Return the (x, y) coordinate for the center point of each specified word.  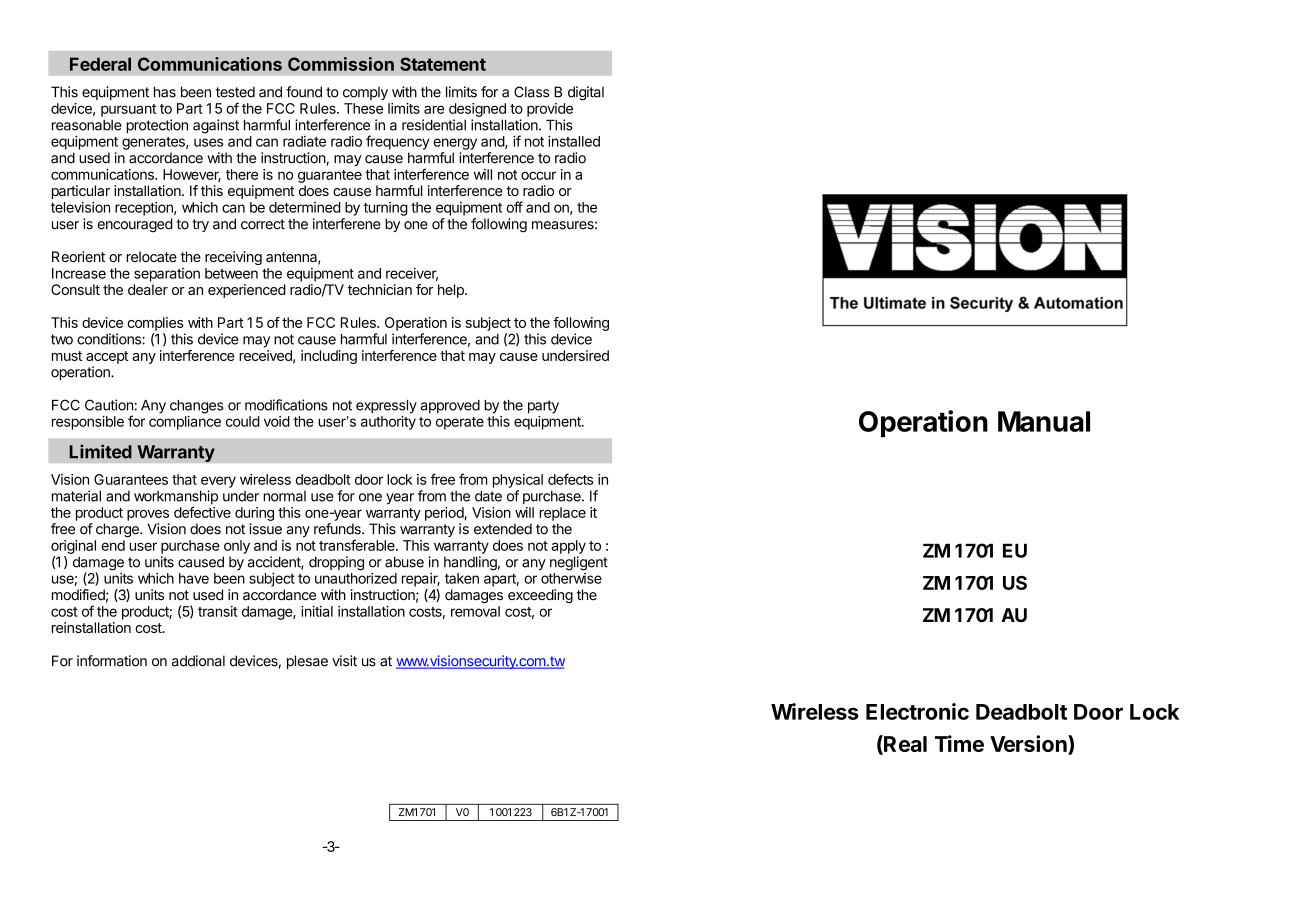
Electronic (917, 711)
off (514, 207)
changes (196, 407)
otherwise (571, 578)
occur (538, 175)
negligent (579, 563)
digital (586, 93)
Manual (1044, 421)
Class (531, 92)
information (112, 661)
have (194, 578)
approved (450, 407)
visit (344, 661)
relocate (151, 256)
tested (235, 92)
